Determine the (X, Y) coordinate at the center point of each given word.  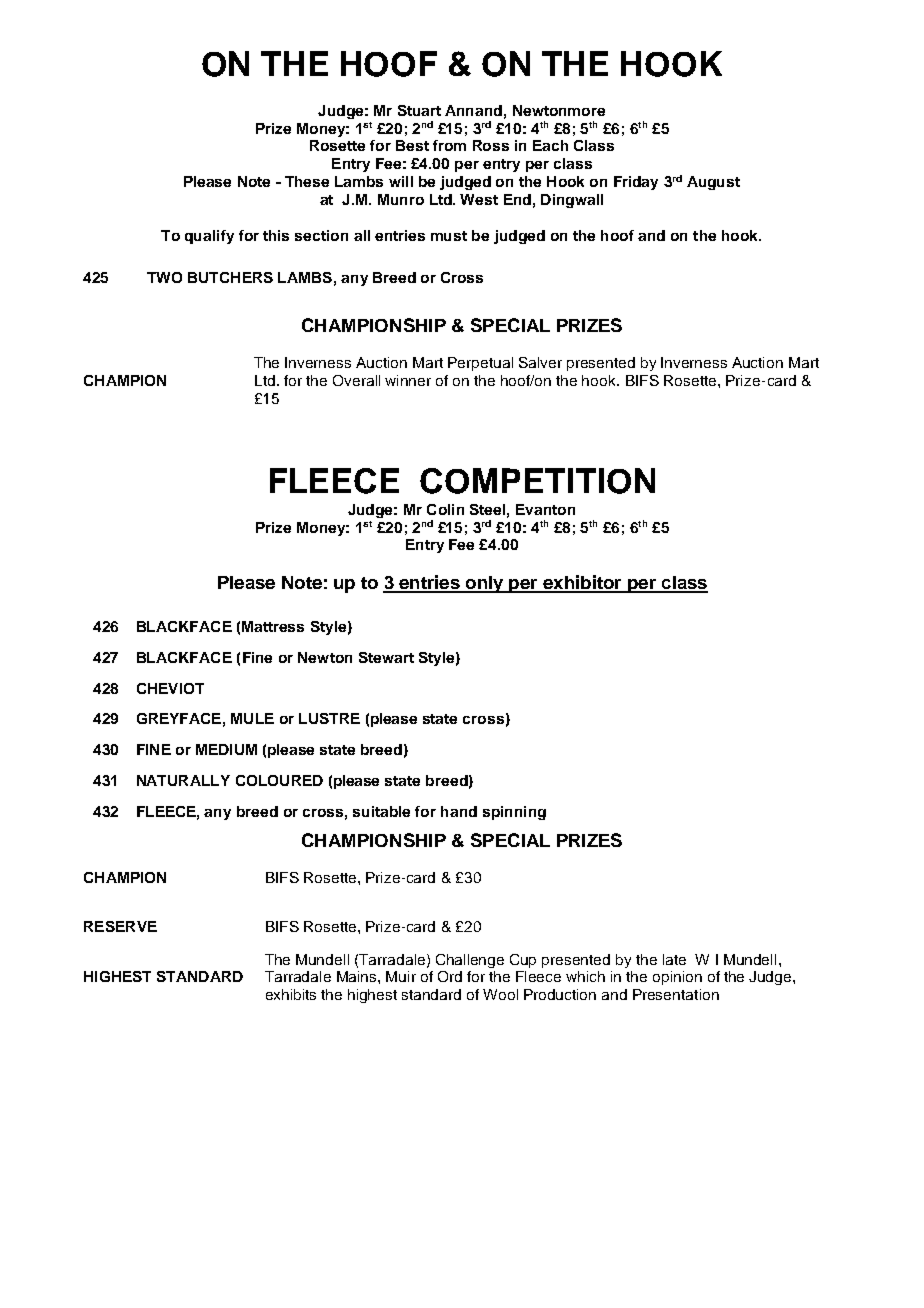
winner (408, 380)
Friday (636, 183)
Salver (540, 362)
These (307, 181)
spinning (514, 813)
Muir (401, 976)
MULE (252, 718)
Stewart (386, 657)
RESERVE (120, 926)
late (674, 959)
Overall (356, 380)
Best (412, 145)
